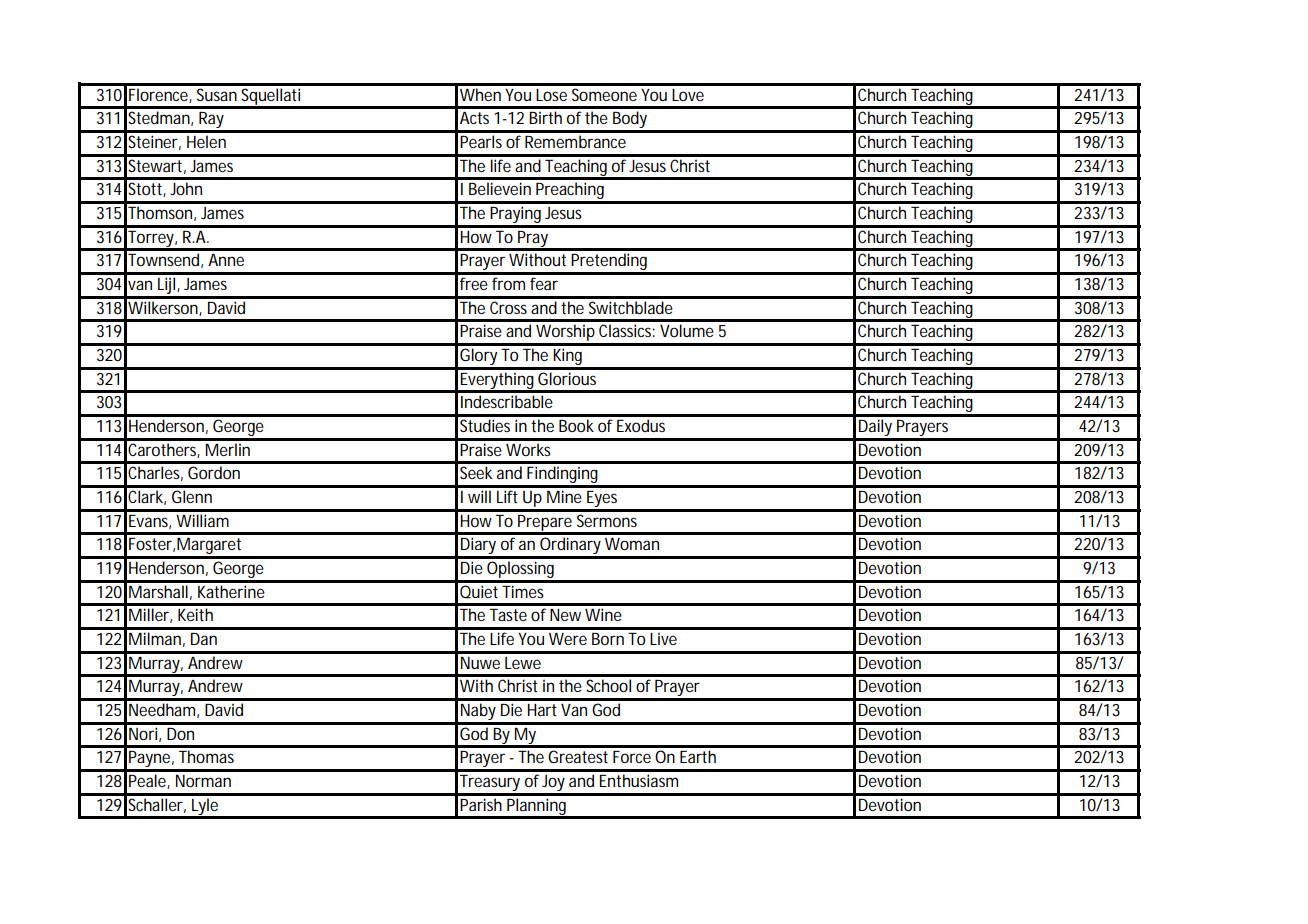 Image resolution: width=1308 pixels, height=924 pixels. I want to click on Gordon, so click(214, 472).
